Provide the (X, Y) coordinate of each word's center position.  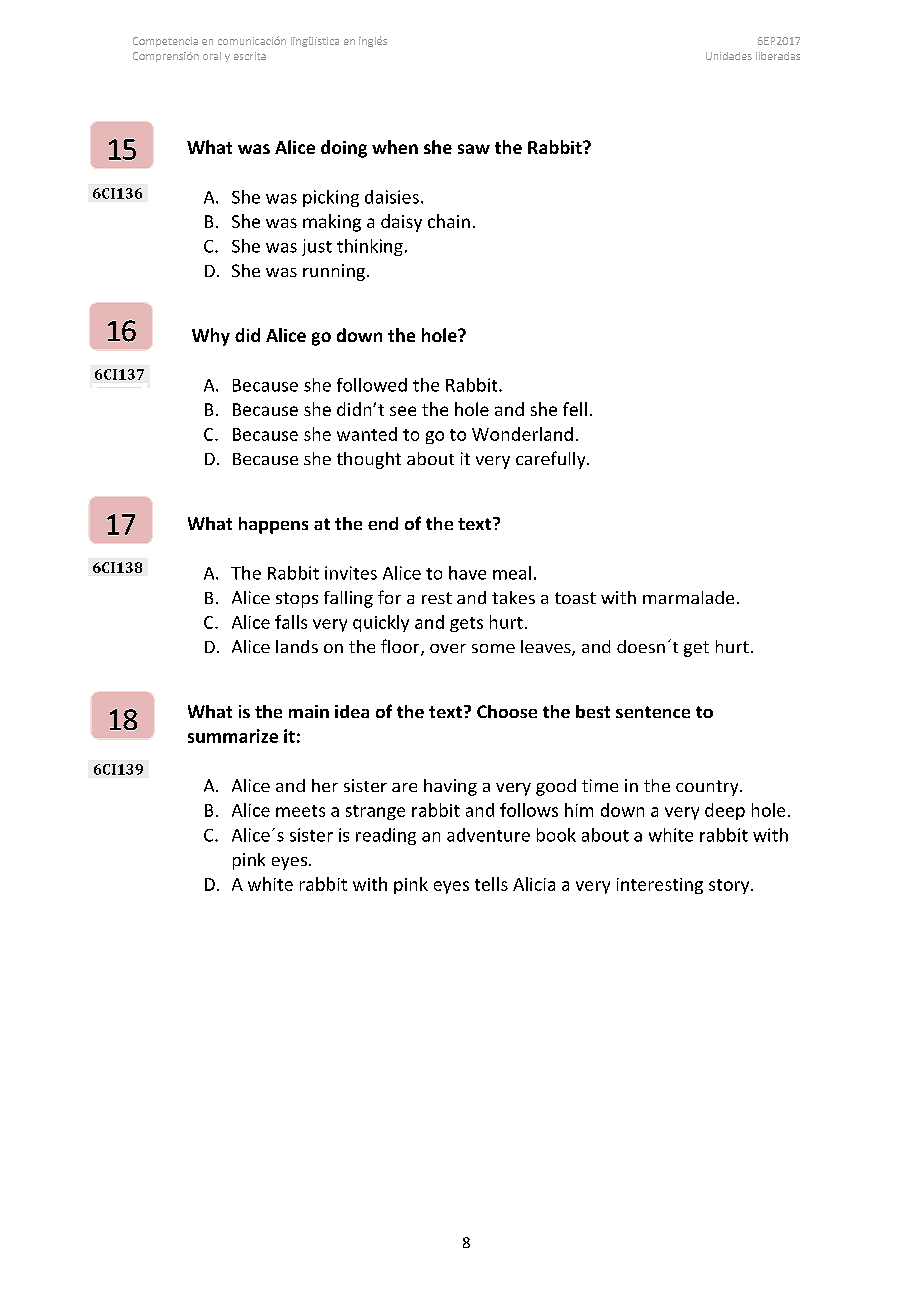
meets (300, 811)
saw (474, 149)
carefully (552, 460)
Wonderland (522, 434)
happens (273, 525)
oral (212, 56)
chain (449, 221)
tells (491, 884)
